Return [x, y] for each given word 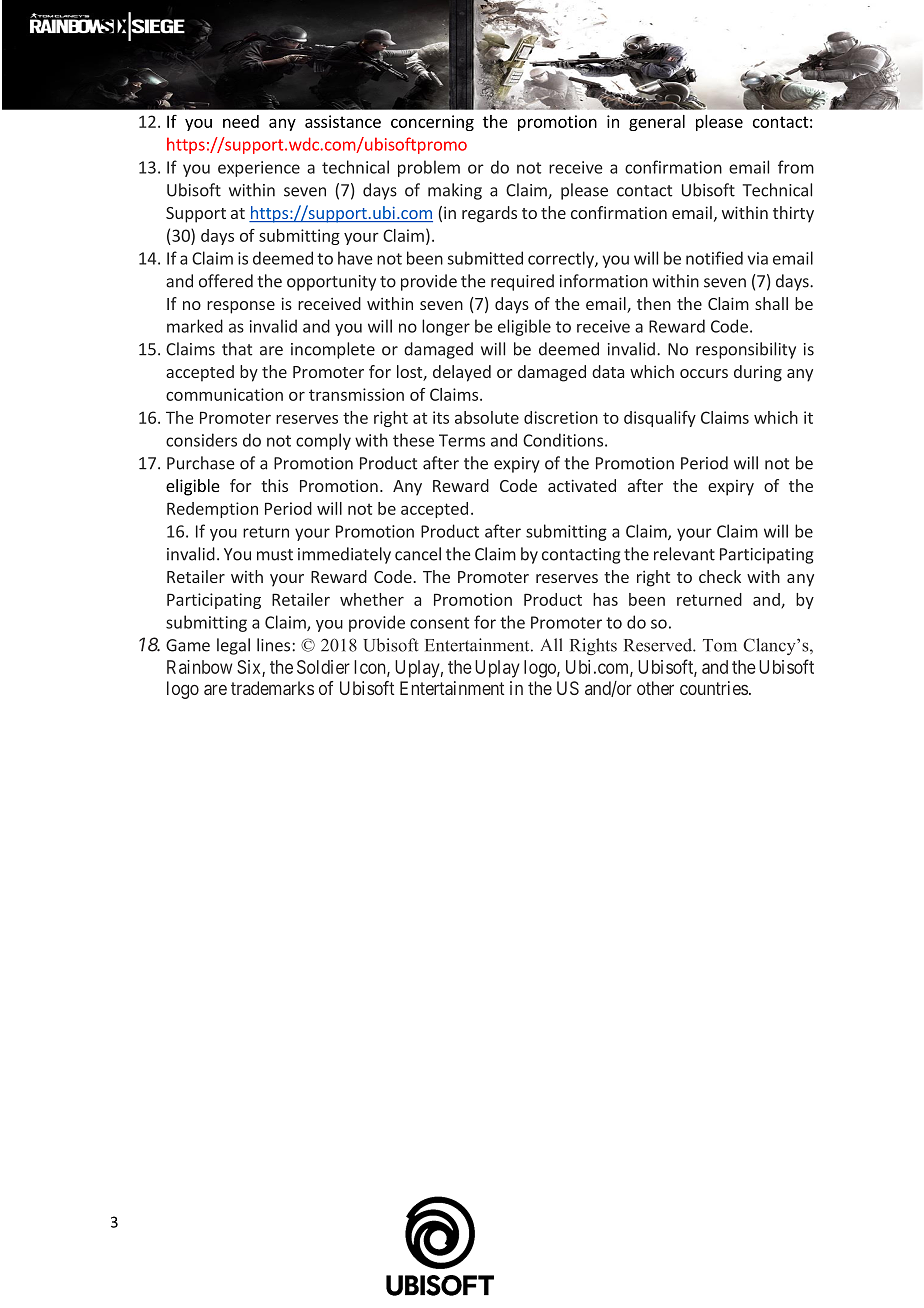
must [275, 555]
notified [714, 258]
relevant [684, 554]
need [241, 121]
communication [224, 394]
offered [226, 281]
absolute [487, 417]
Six [250, 668]
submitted [485, 258]
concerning [432, 123]
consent [439, 623]
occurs [704, 373]
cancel [418, 554]
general [657, 123]
